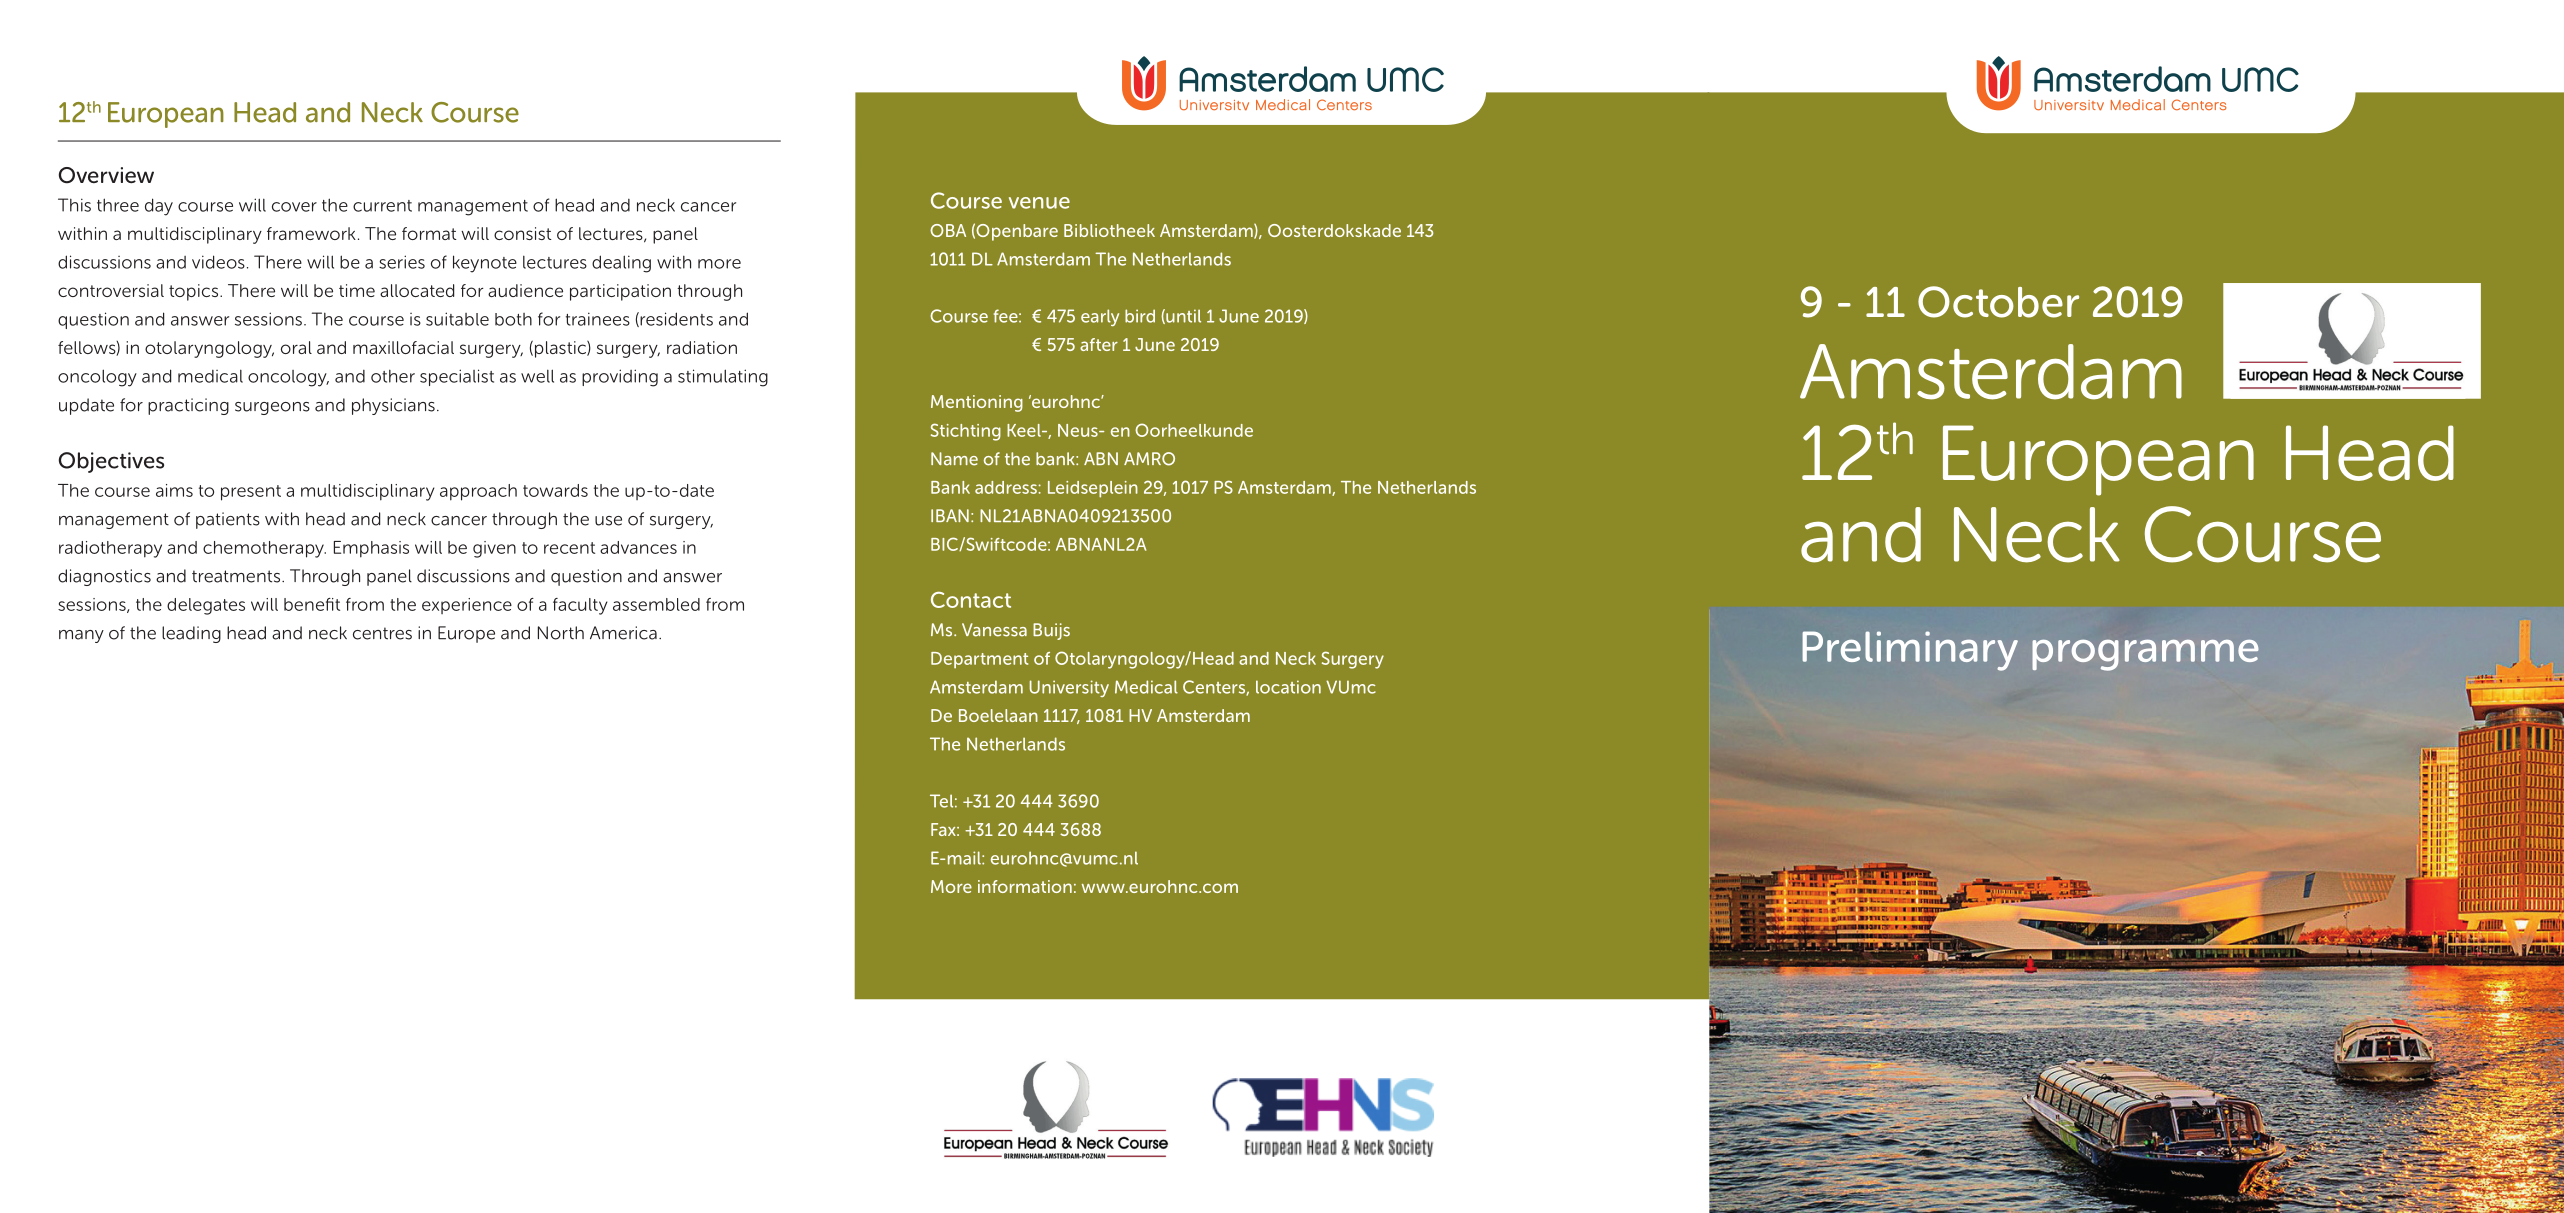  I want to click on centres, so click(382, 633).
